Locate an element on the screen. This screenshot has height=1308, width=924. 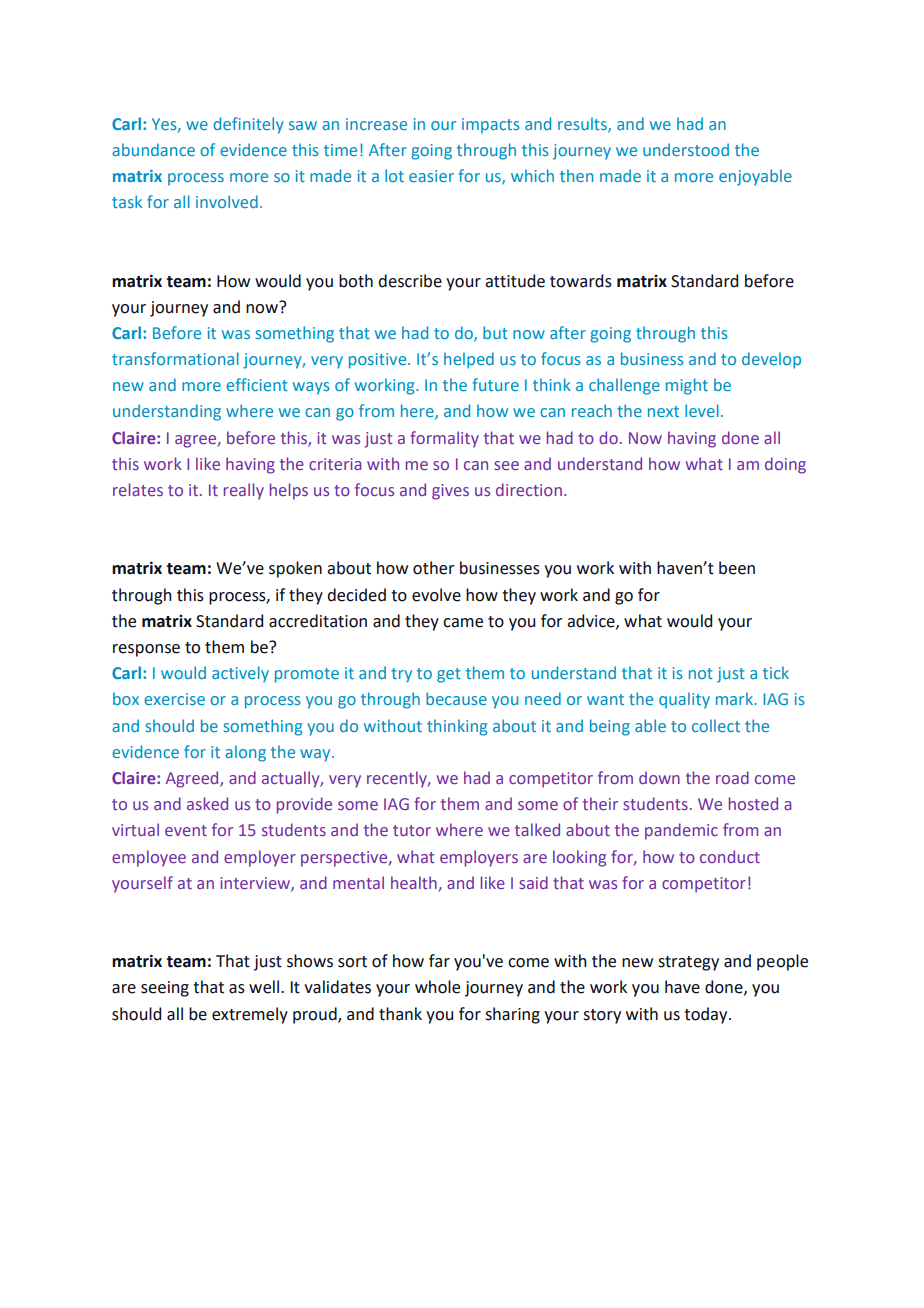
exercise is located at coordinates (174, 699).
